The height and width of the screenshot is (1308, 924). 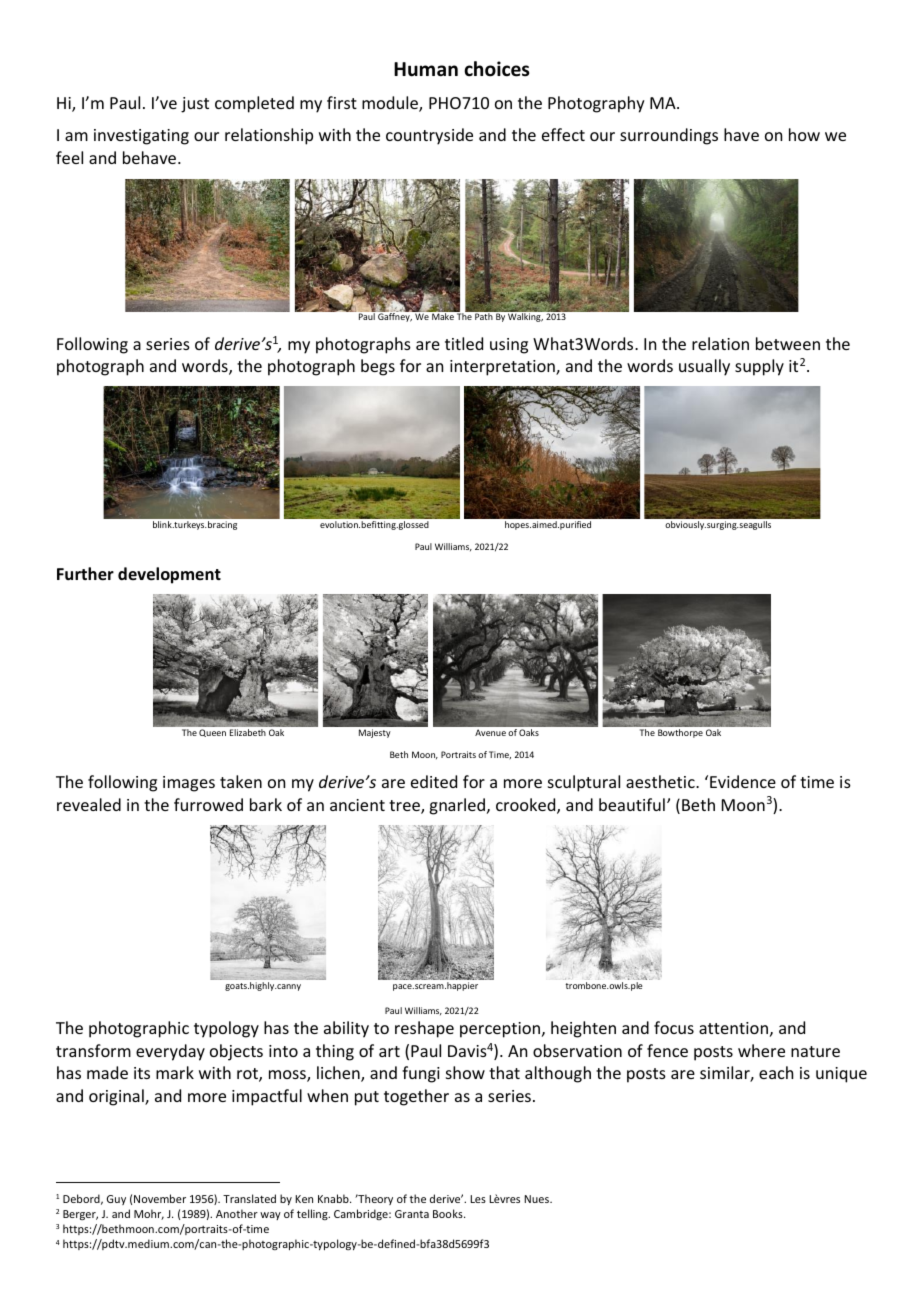 What do you see at coordinates (208, 804) in the screenshot?
I see `furrowed` at bounding box center [208, 804].
